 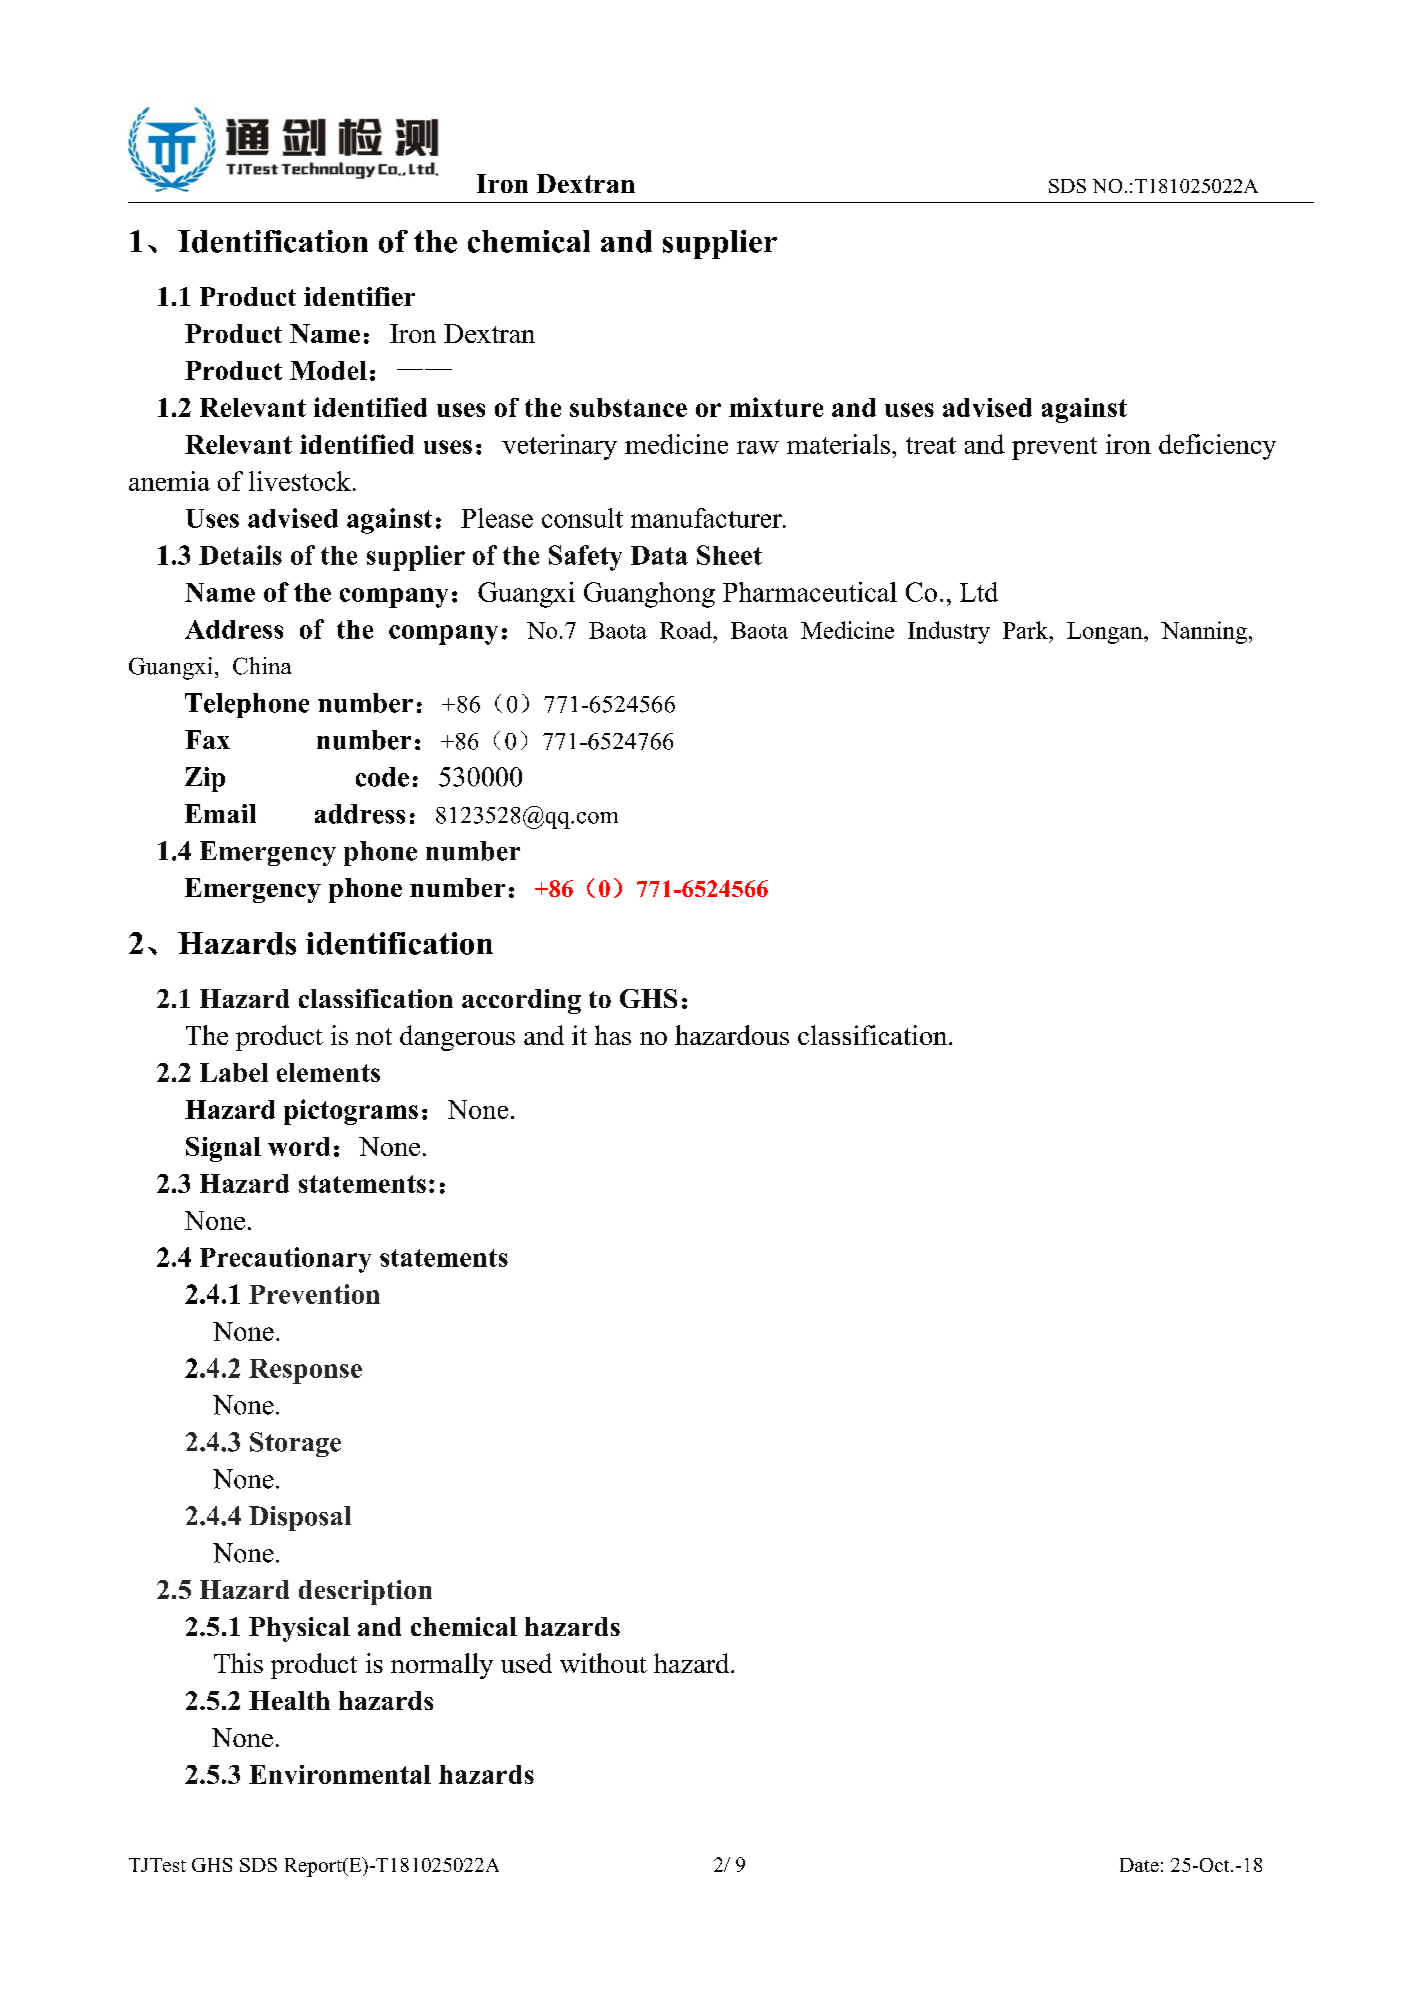 I want to click on Model, so click(x=328, y=370).
